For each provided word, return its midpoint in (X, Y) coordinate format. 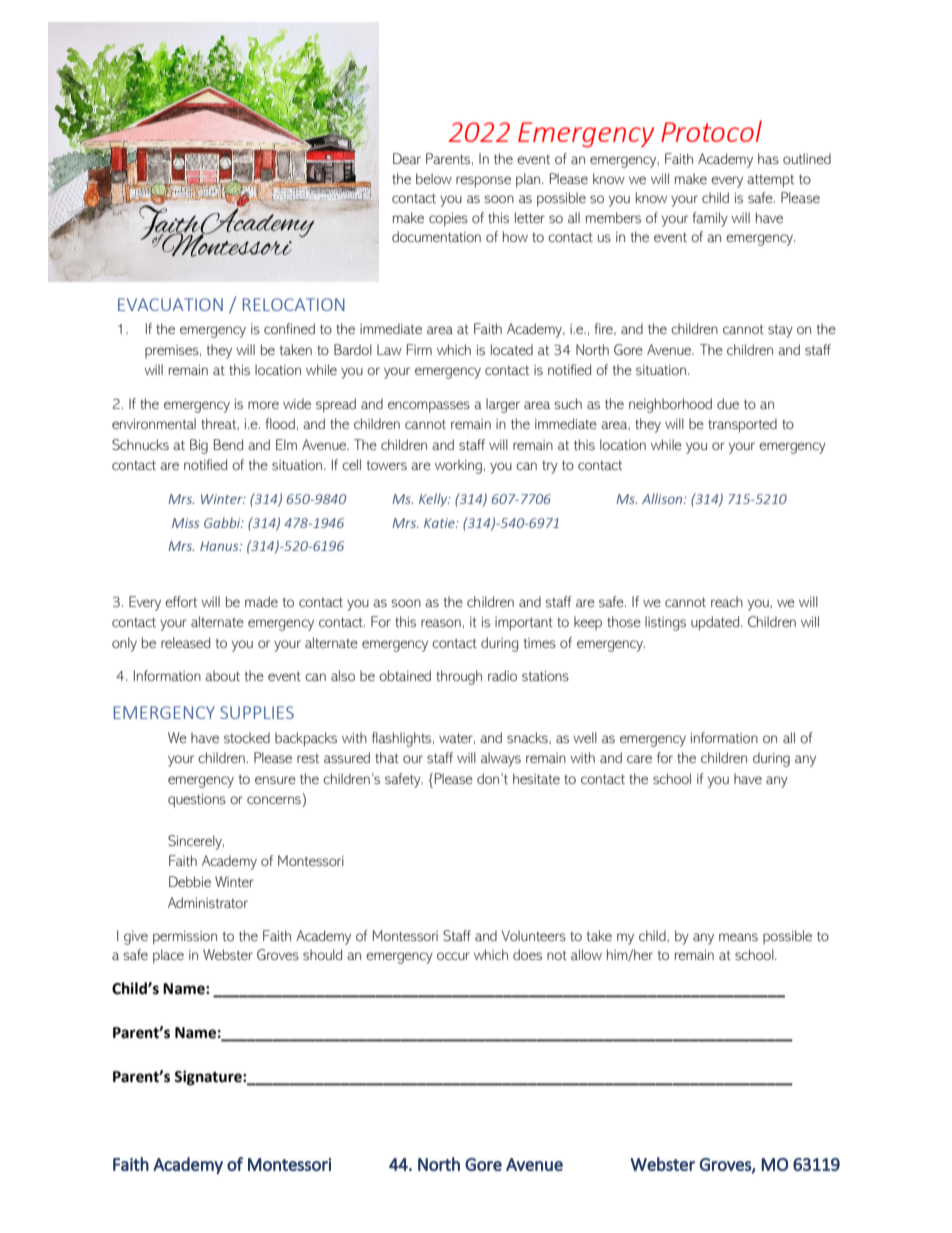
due (728, 403)
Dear (407, 158)
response (483, 182)
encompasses (429, 407)
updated (716, 623)
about (222, 675)
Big (199, 446)
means (738, 937)
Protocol (711, 131)
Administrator (208, 902)
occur (453, 956)
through (459, 677)
